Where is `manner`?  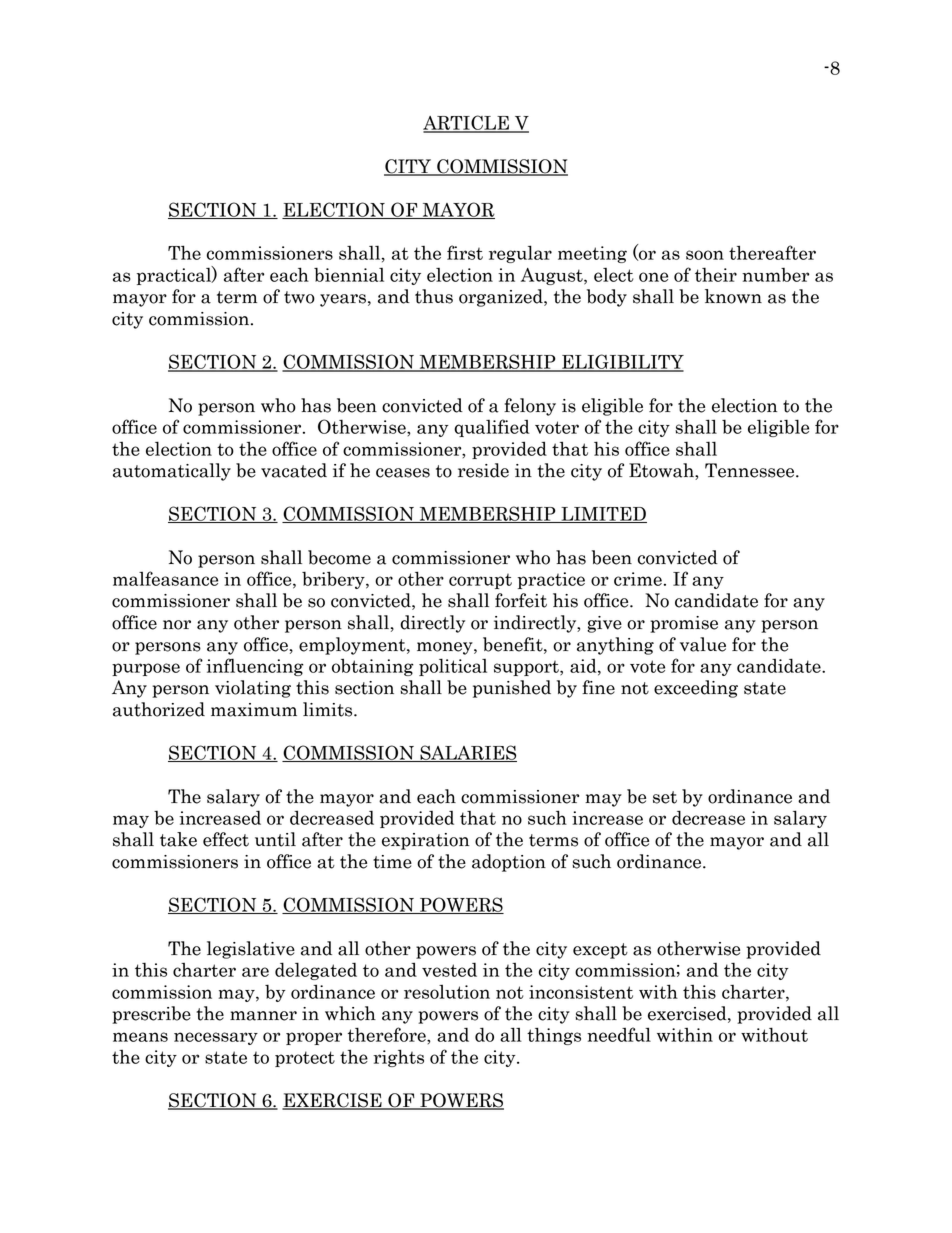 manner is located at coordinates (263, 1016).
